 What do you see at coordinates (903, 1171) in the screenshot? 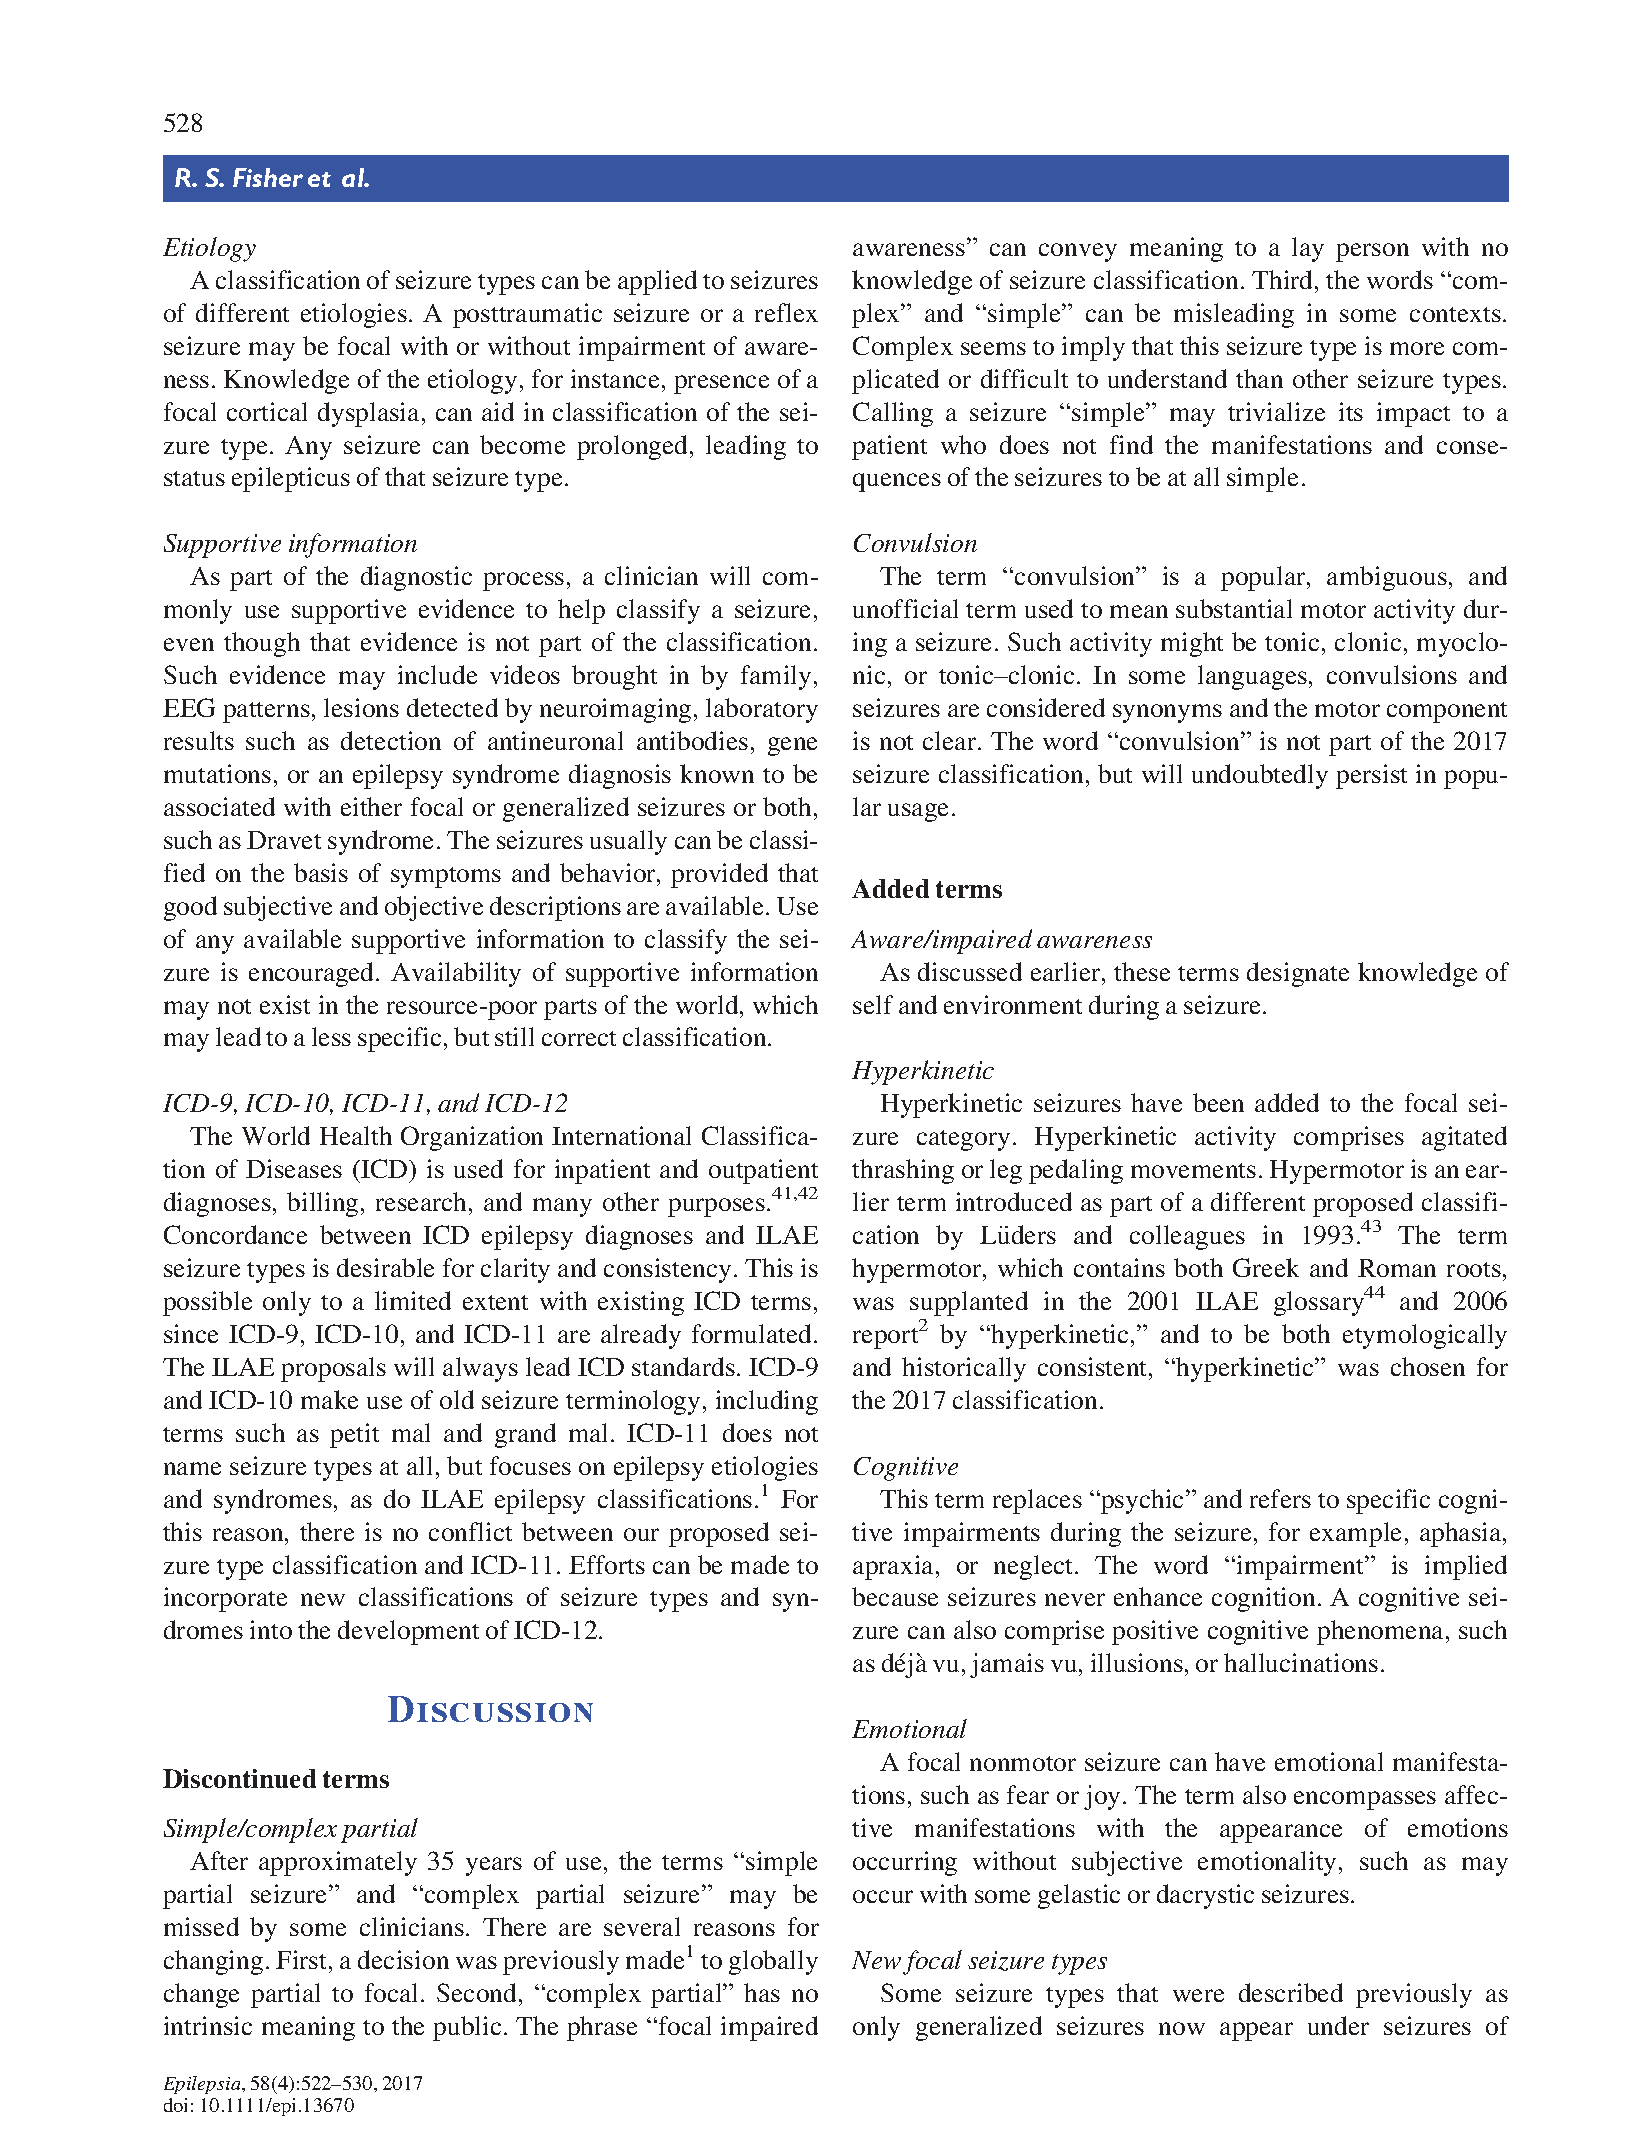
I see `thrashing` at bounding box center [903, 1171].
